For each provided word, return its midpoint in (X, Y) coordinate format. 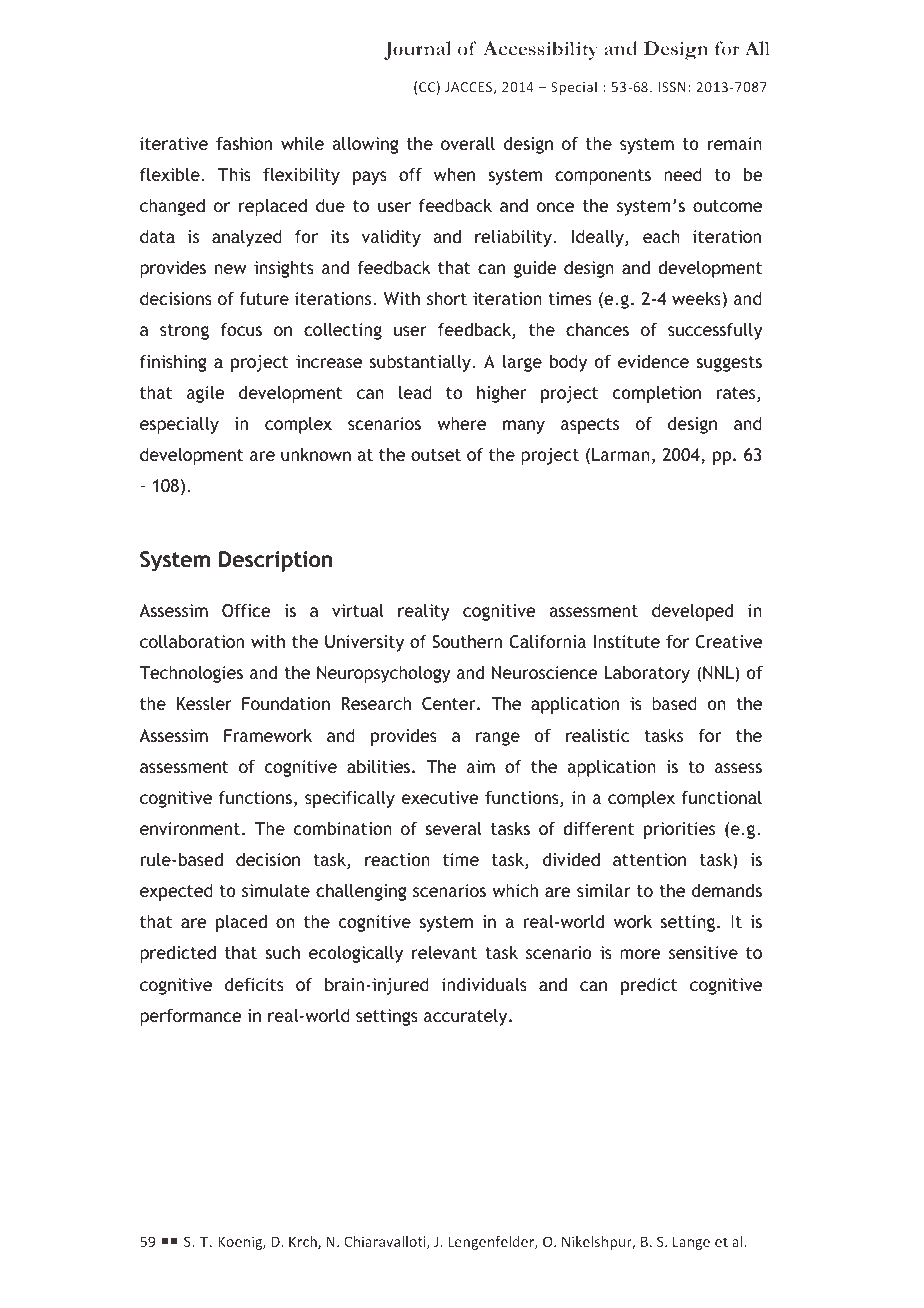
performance (190, 1017)
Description (275, 561)
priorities (679, 830)
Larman (621, 454)
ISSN (672, 87)
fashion (244, 143)
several (453, 828)
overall (468, 143)
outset (436, 455)
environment (190, 828)
